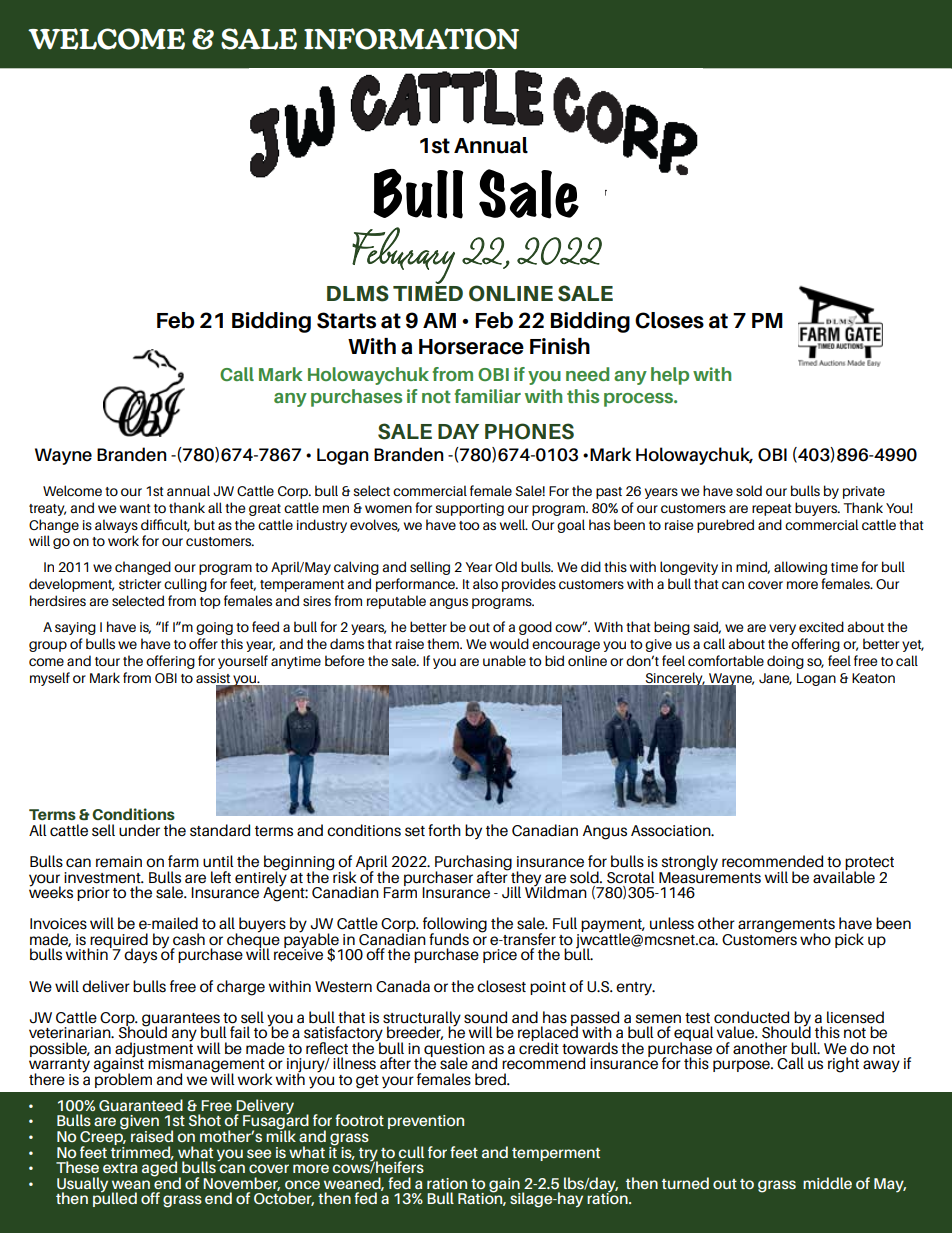 The height and width of the page is (1233, 952). Describe the element at coordinates (411, 39) in the page. I see `INFORMATION` at that location.
